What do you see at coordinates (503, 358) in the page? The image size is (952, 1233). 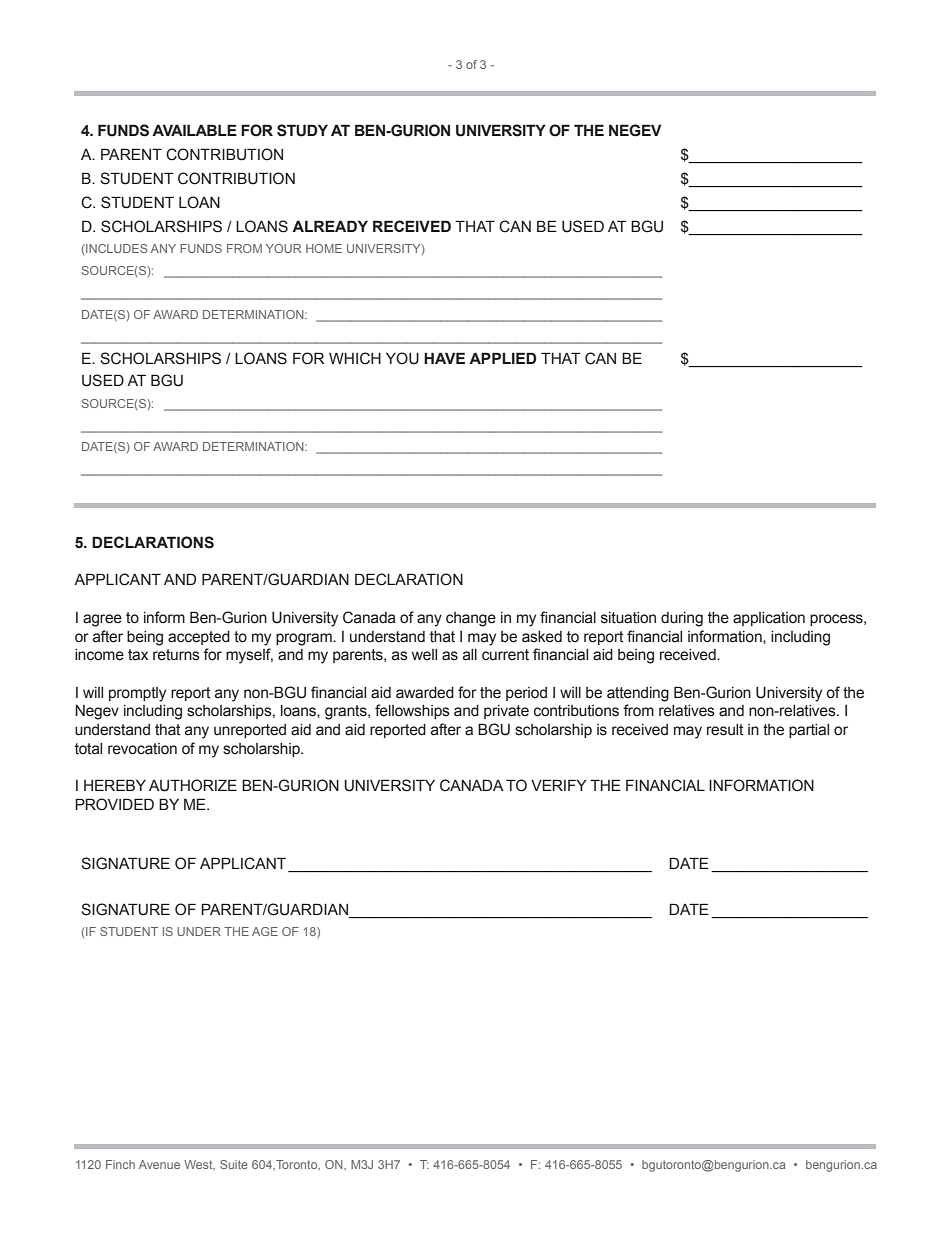 I see `APPLIED` at bounding box center [503, 358].
